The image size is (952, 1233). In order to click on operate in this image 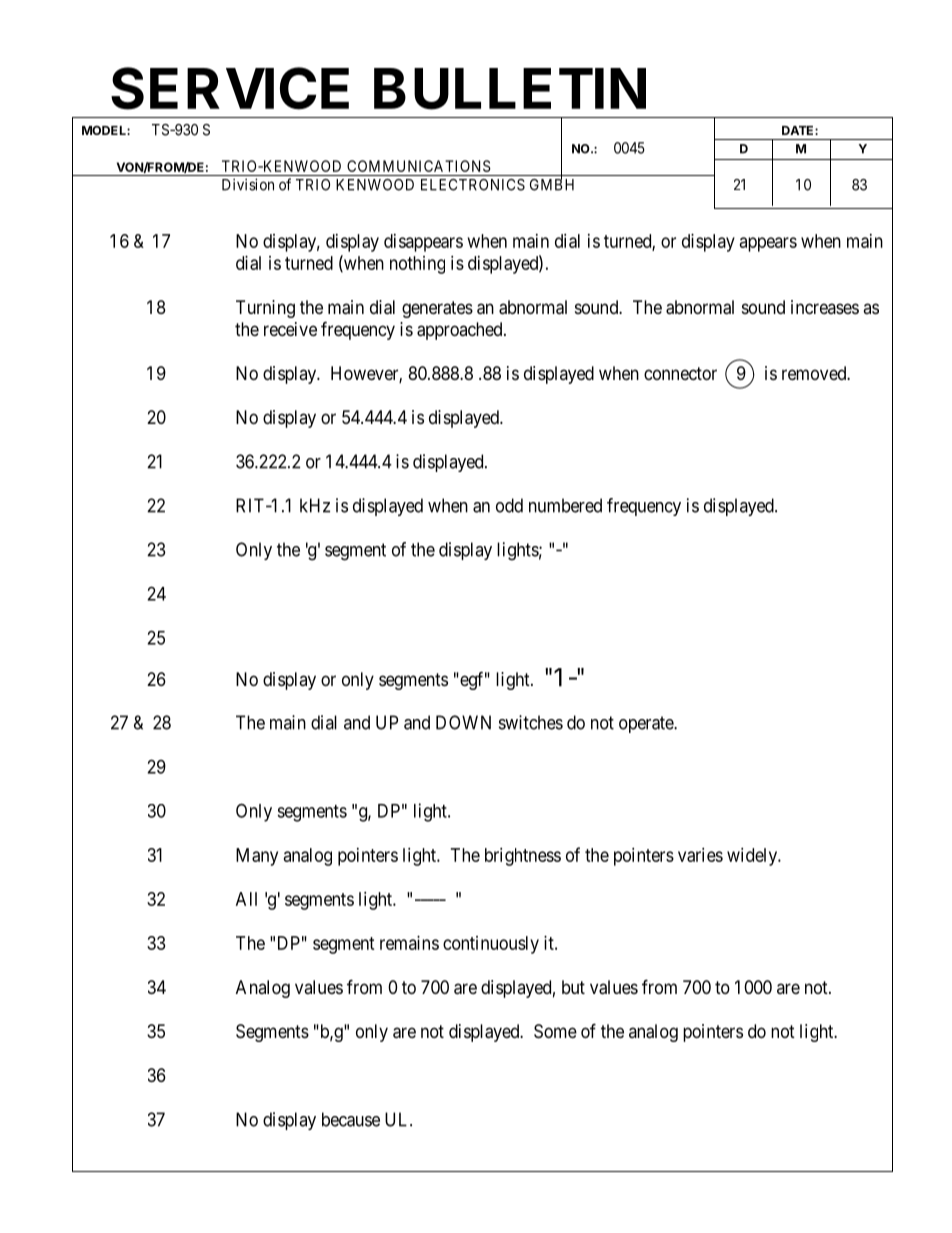, I will do `click(647, 724)`.
